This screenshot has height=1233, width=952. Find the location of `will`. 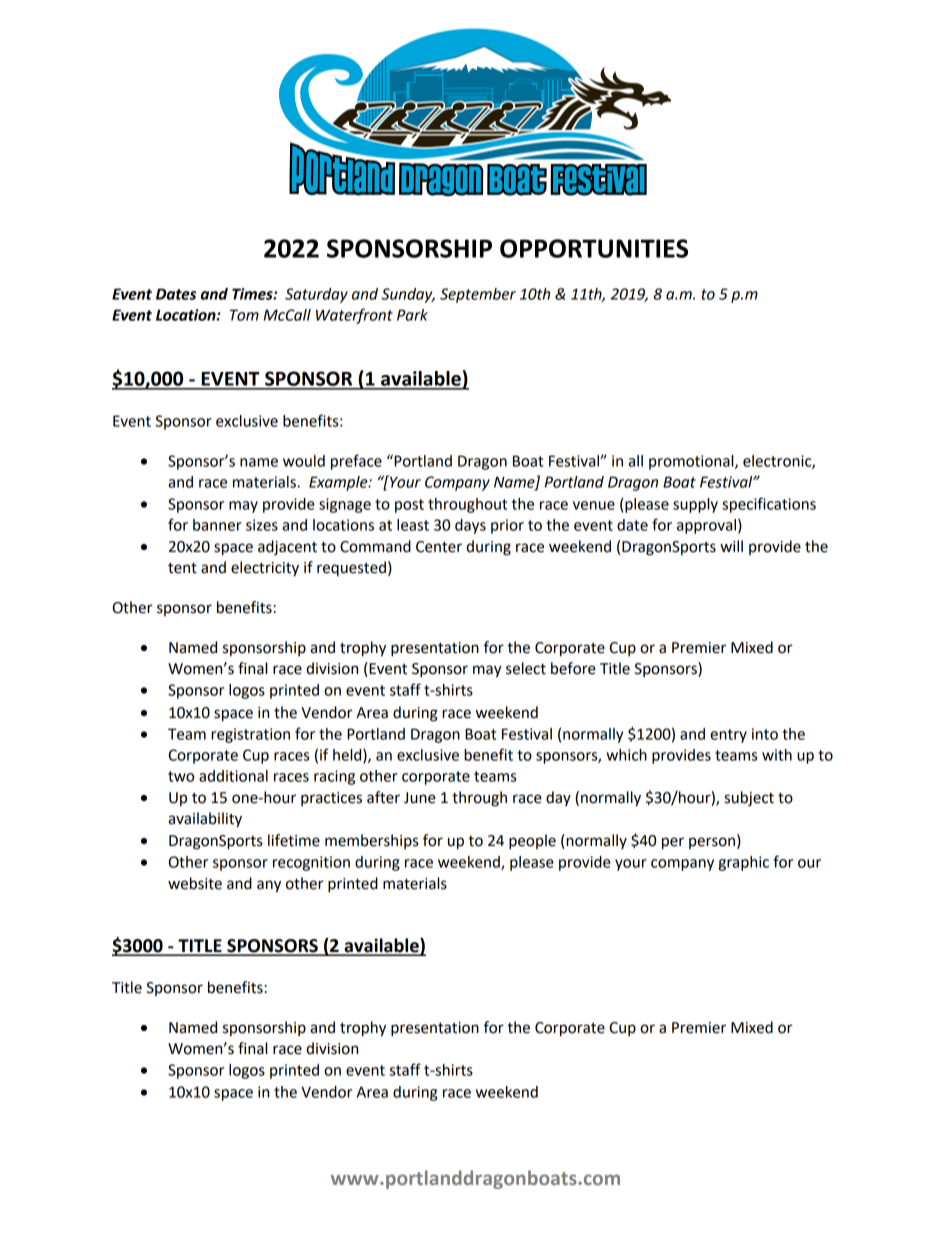

will is located at coordinates (731, 546).
